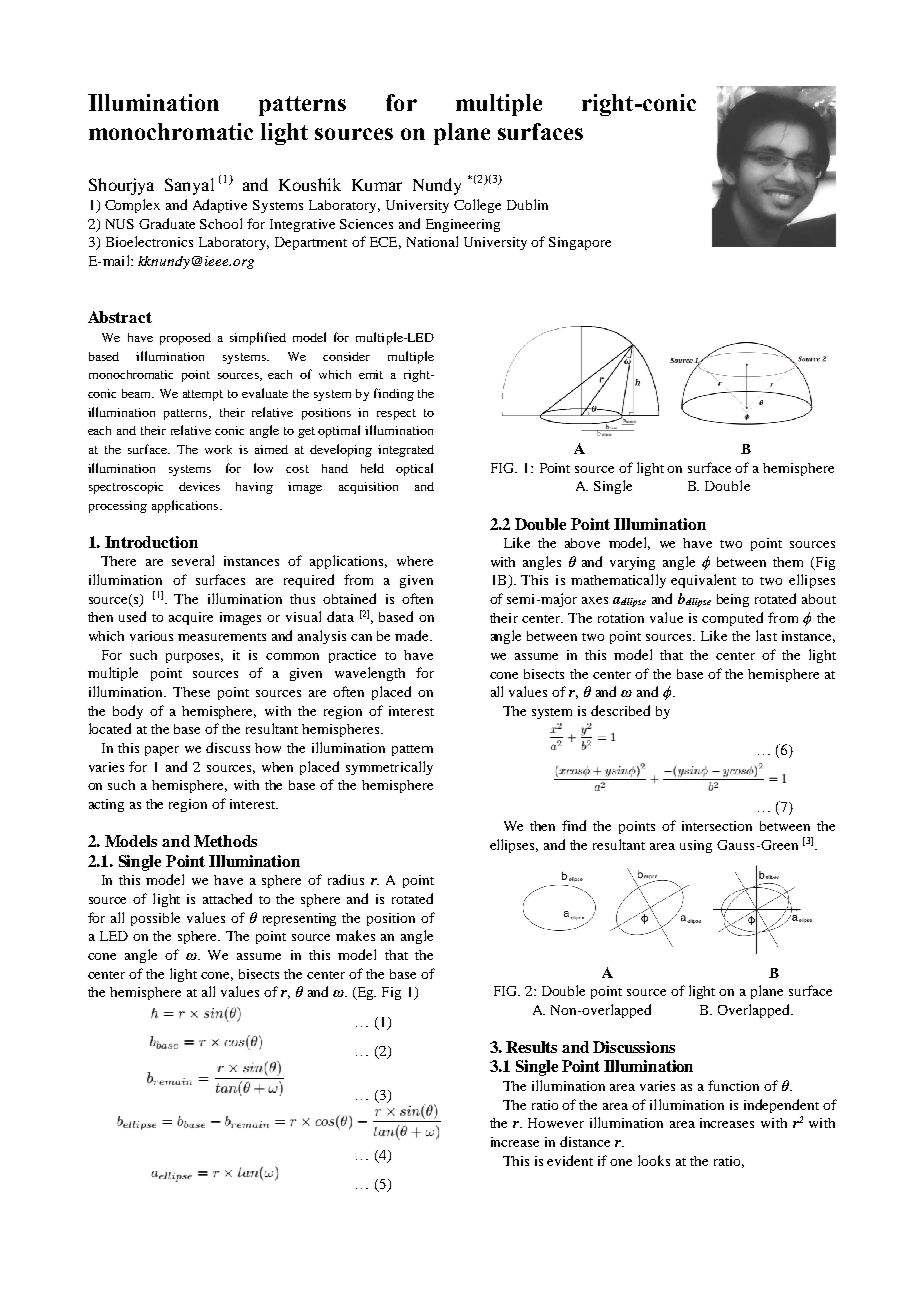 This screenshot has height=1308, width=924. I want to click on made, so click(413, 635).
